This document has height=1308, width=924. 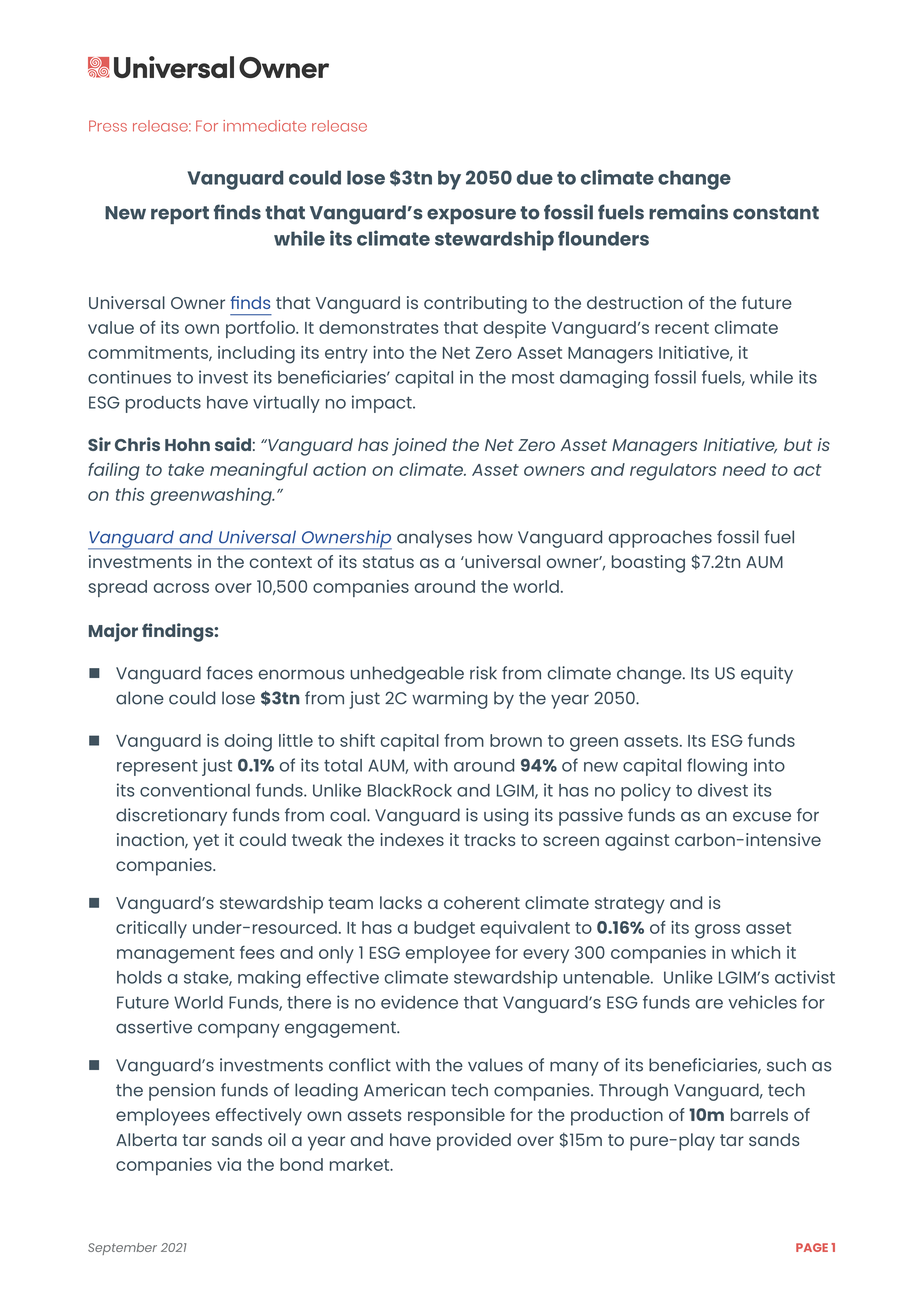 What do you see at coordinates (474, 1142) in the document?
I see `provided` at bounding box center [474, 1142].
